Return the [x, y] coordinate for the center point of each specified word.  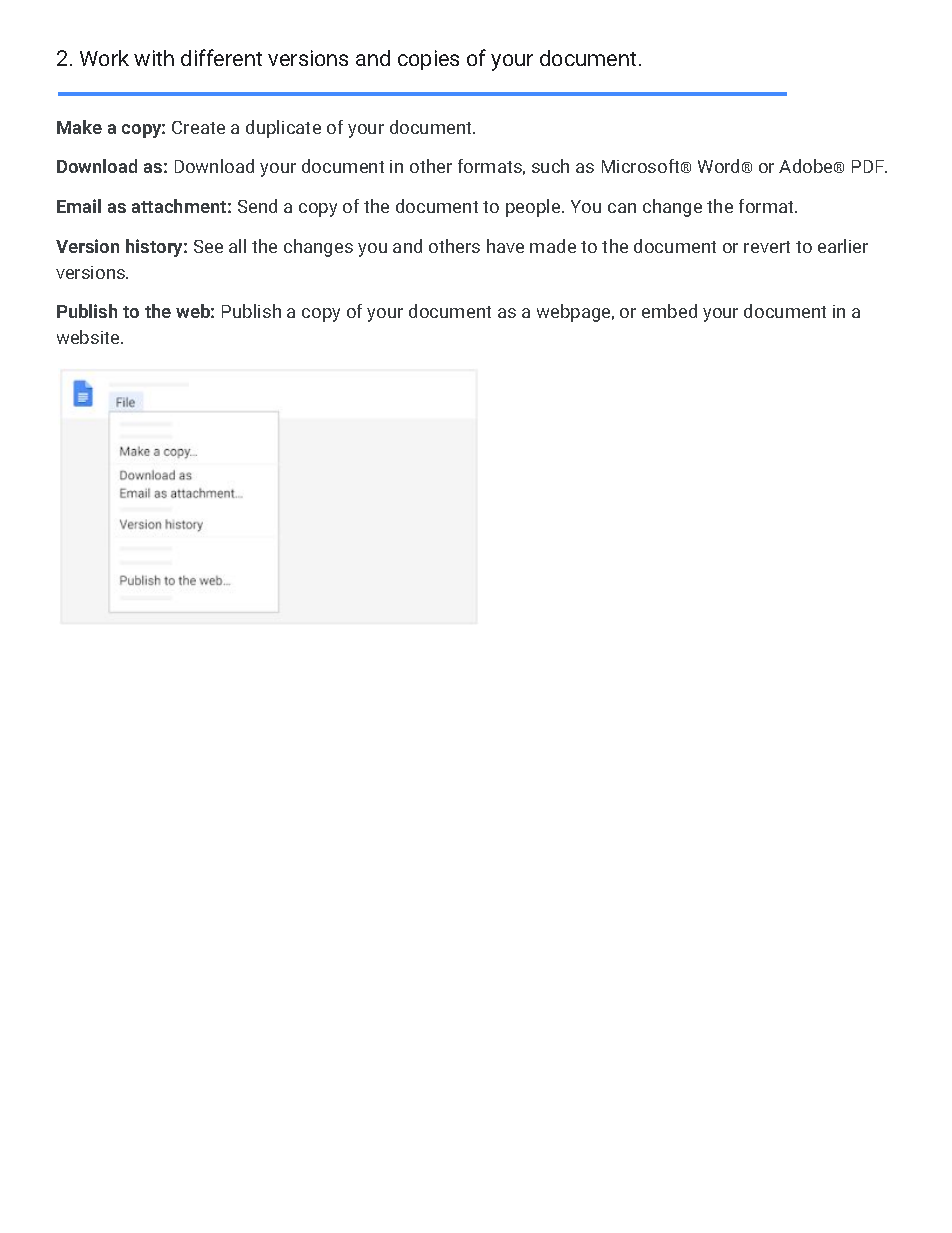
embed [669, 311]
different [221, 57]
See [208, 246]
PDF [869, 166]
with [154, 58]
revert [767, 247]
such [550, 166]
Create [198, 127]
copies [428, 60]
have [505, 246]
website [89, 337]
